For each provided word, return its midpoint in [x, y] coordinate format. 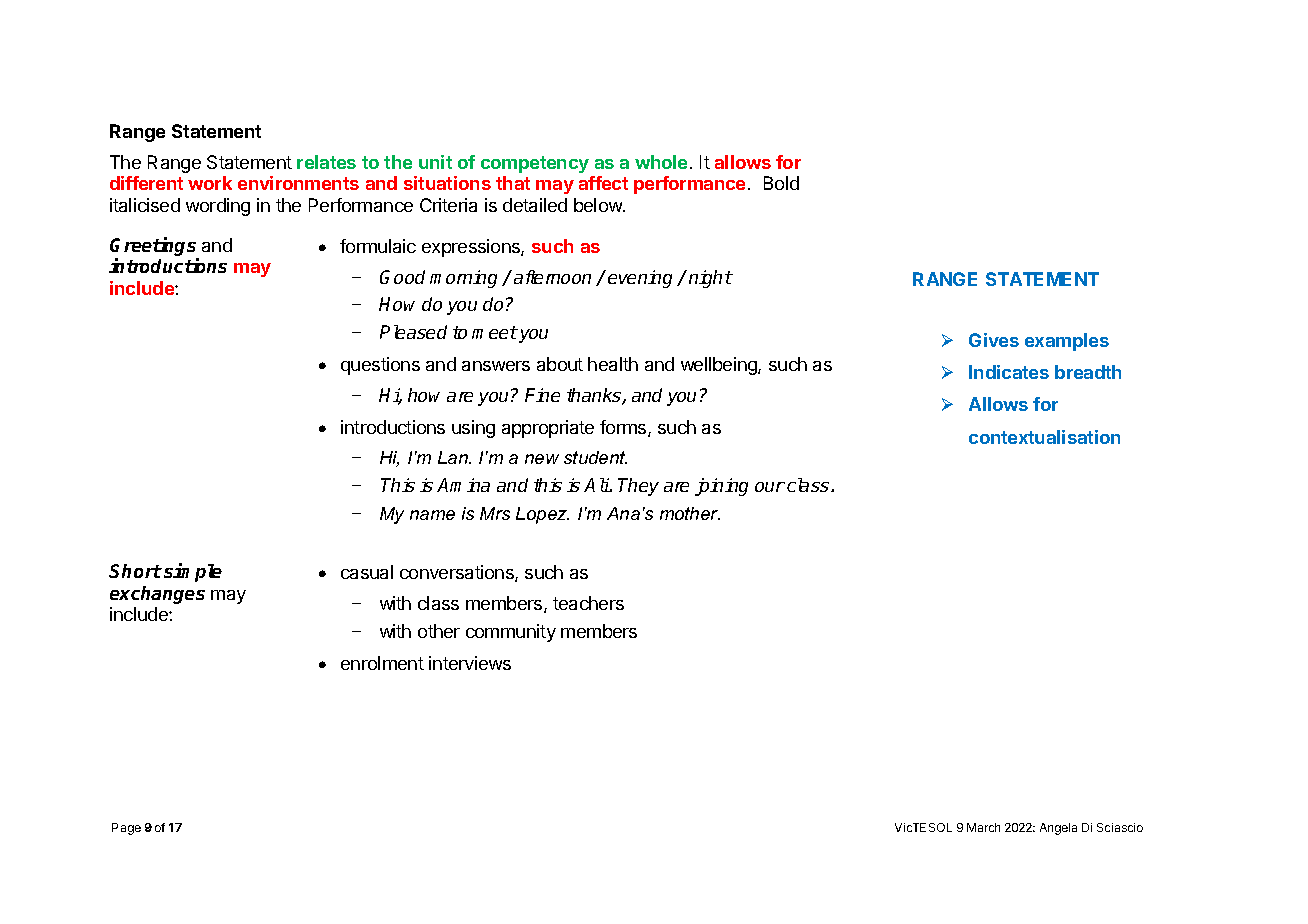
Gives [994, 340]
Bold [781, 183]
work [210, 183]
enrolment [382, 663]
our [770, 487]
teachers [588, 603]
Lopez [542, 515]
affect [603, 183]
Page [126, 829]
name [432, 515]
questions [380, 366]
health [613, 364]
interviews [470, 663]
